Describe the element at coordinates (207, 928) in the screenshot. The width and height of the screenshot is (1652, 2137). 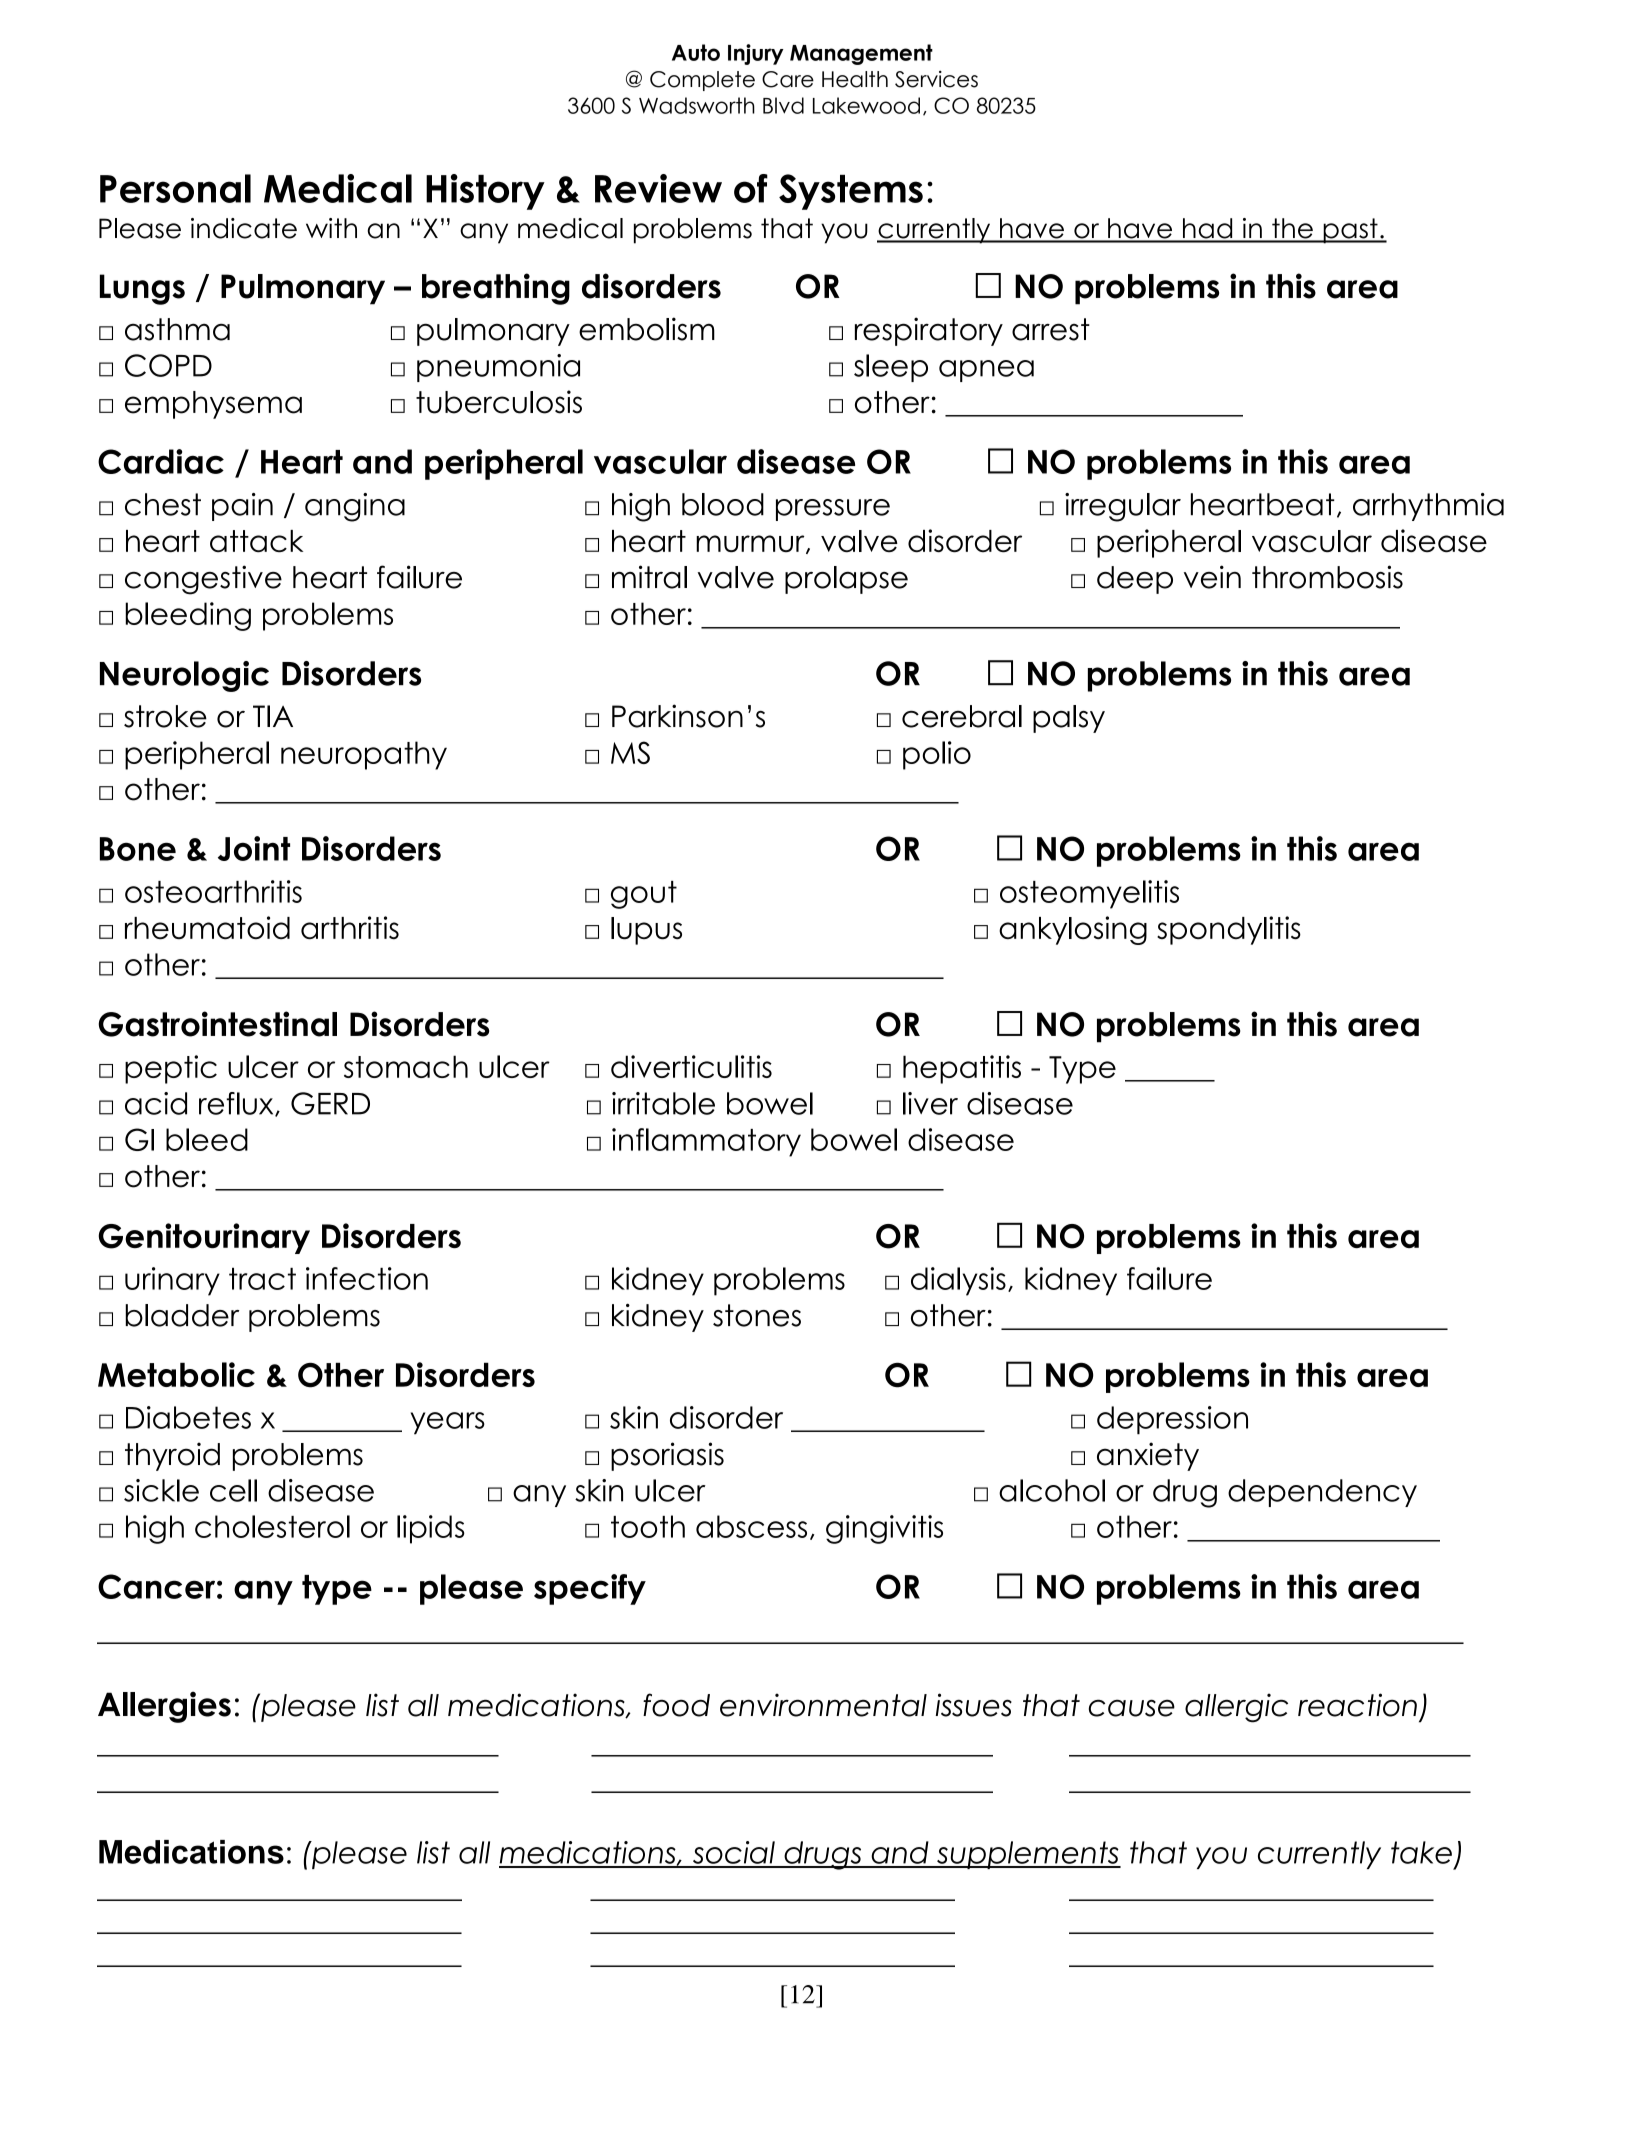
I see `rheumatoid` at that location.
